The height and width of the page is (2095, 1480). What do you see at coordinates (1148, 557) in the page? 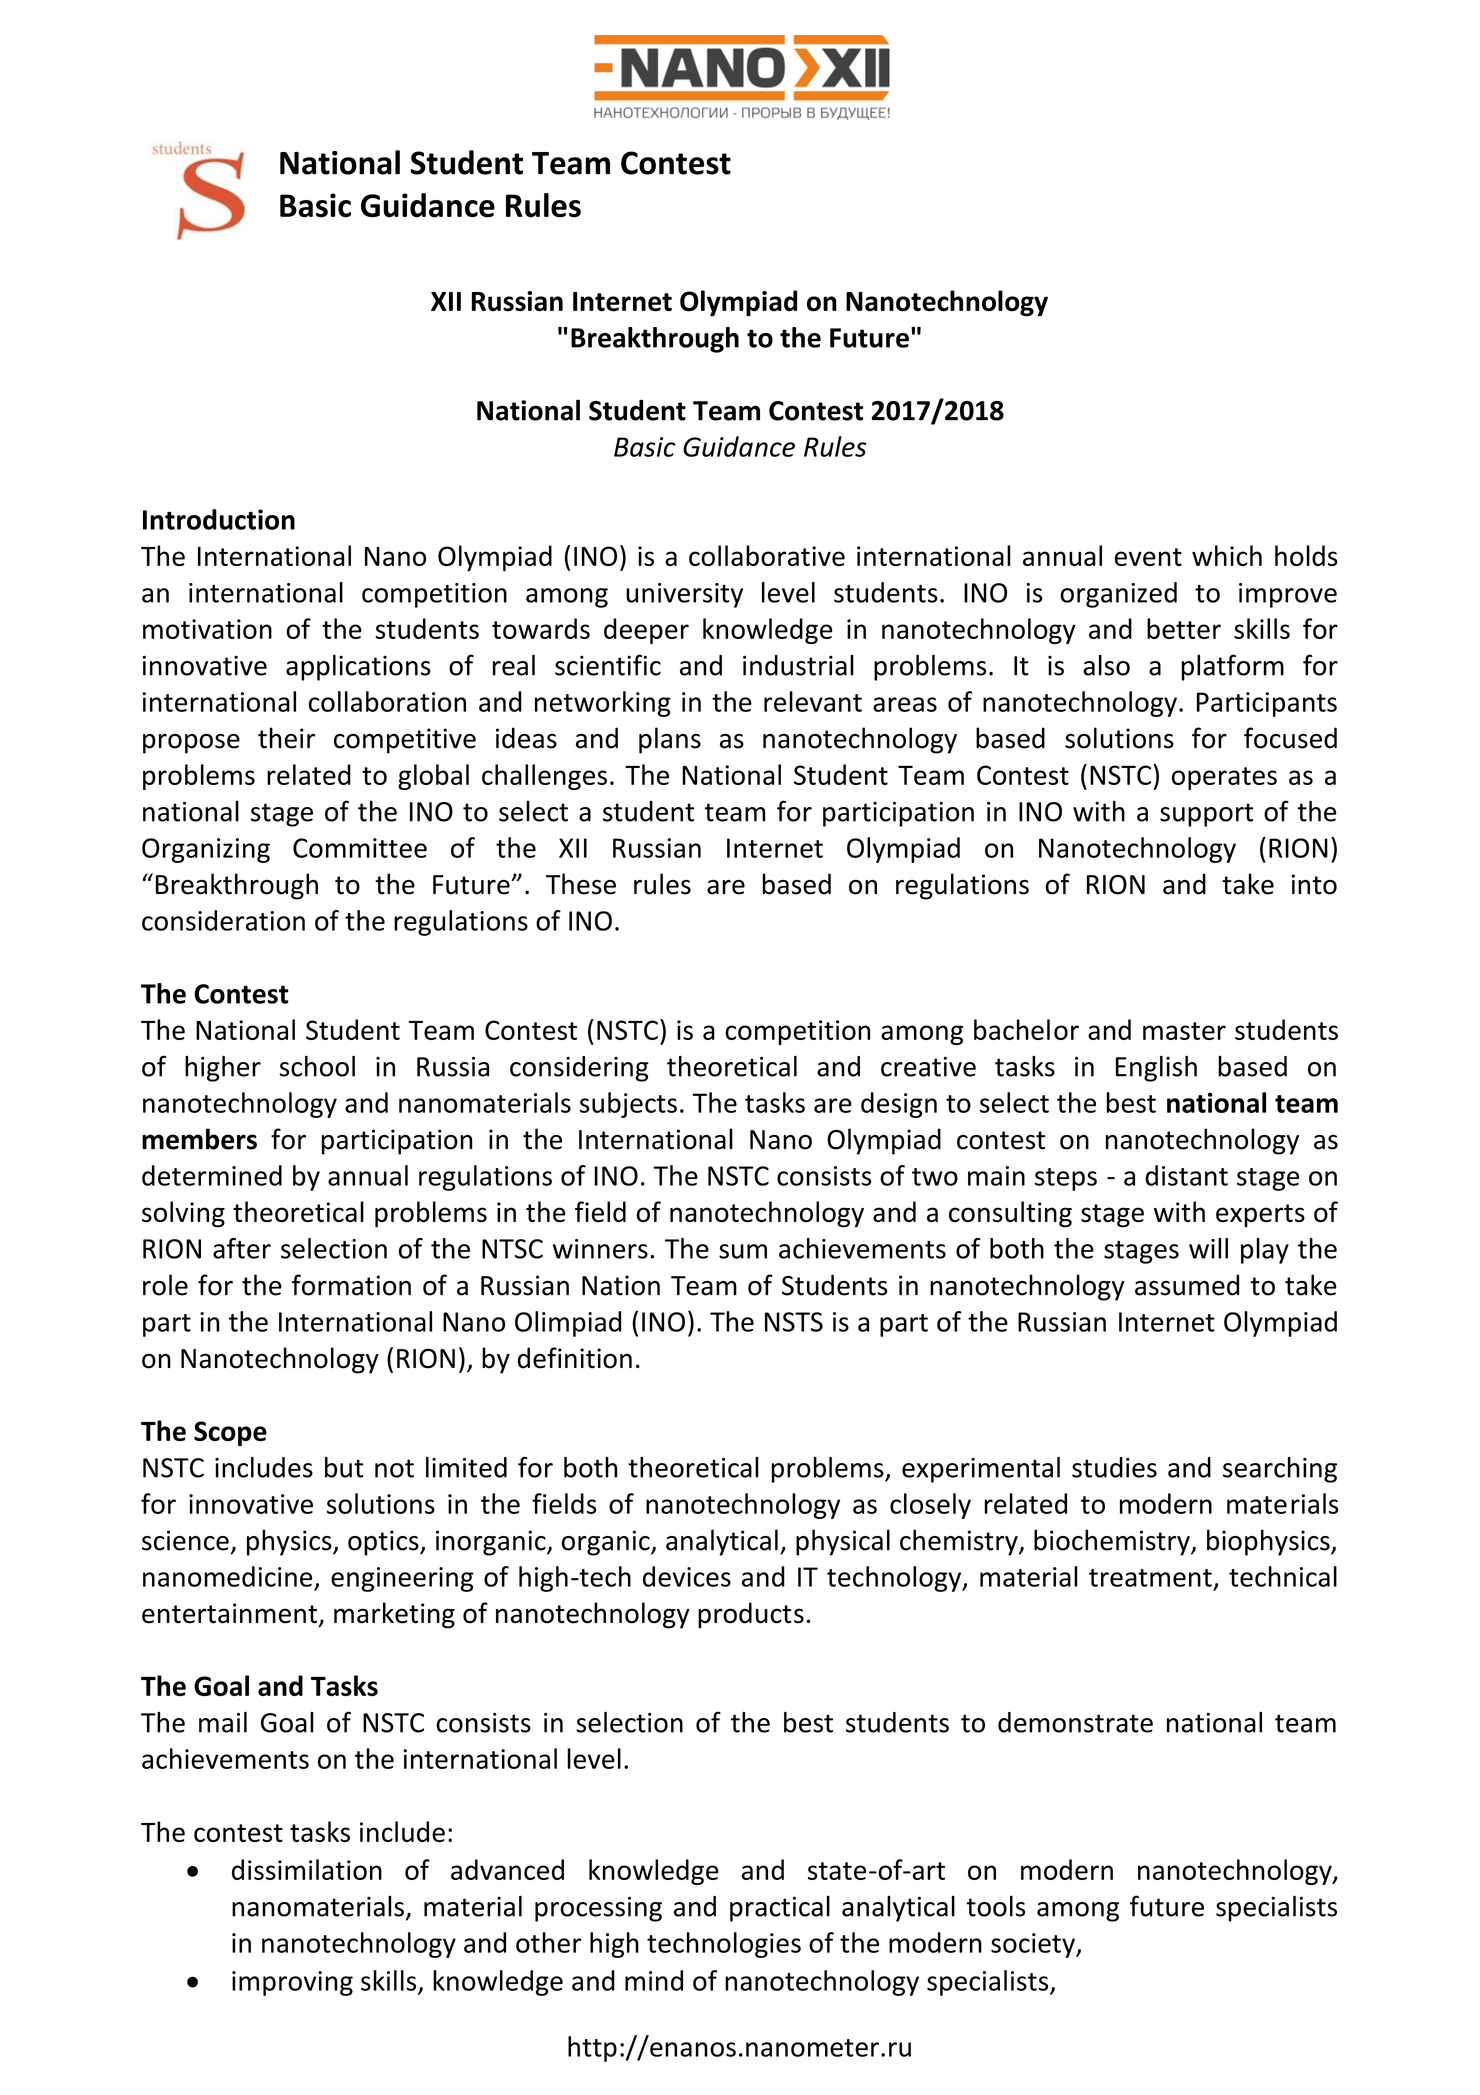
I see `event` at bounding box center [1148, 557].
